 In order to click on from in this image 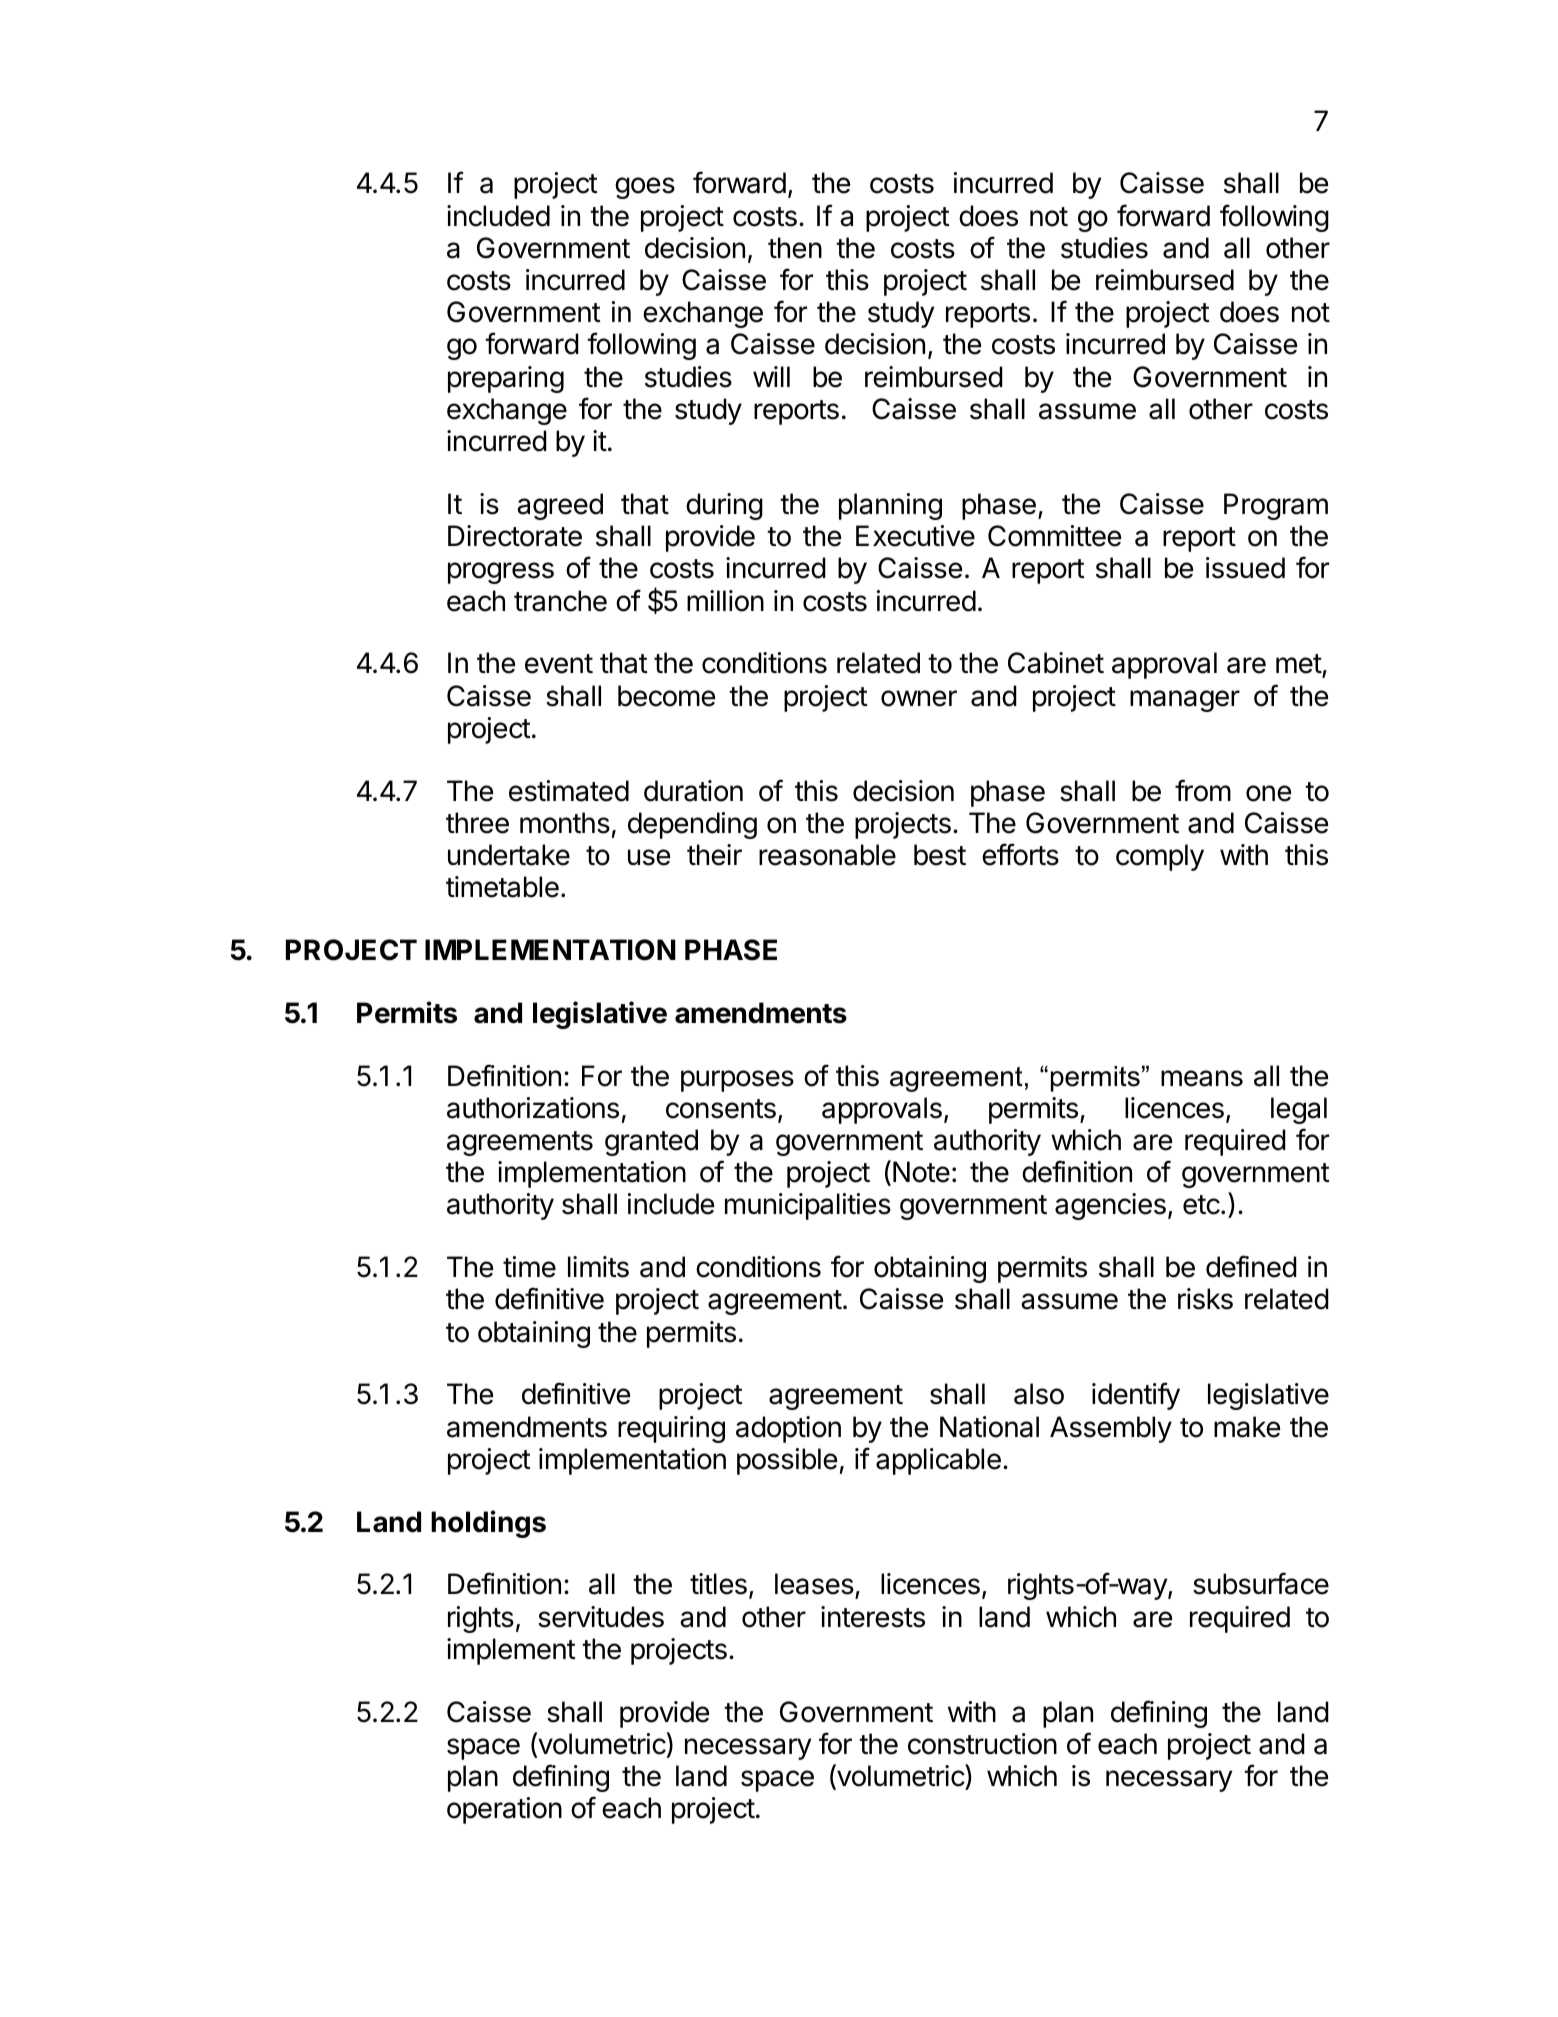, I will do `click(1203, 790)`.
